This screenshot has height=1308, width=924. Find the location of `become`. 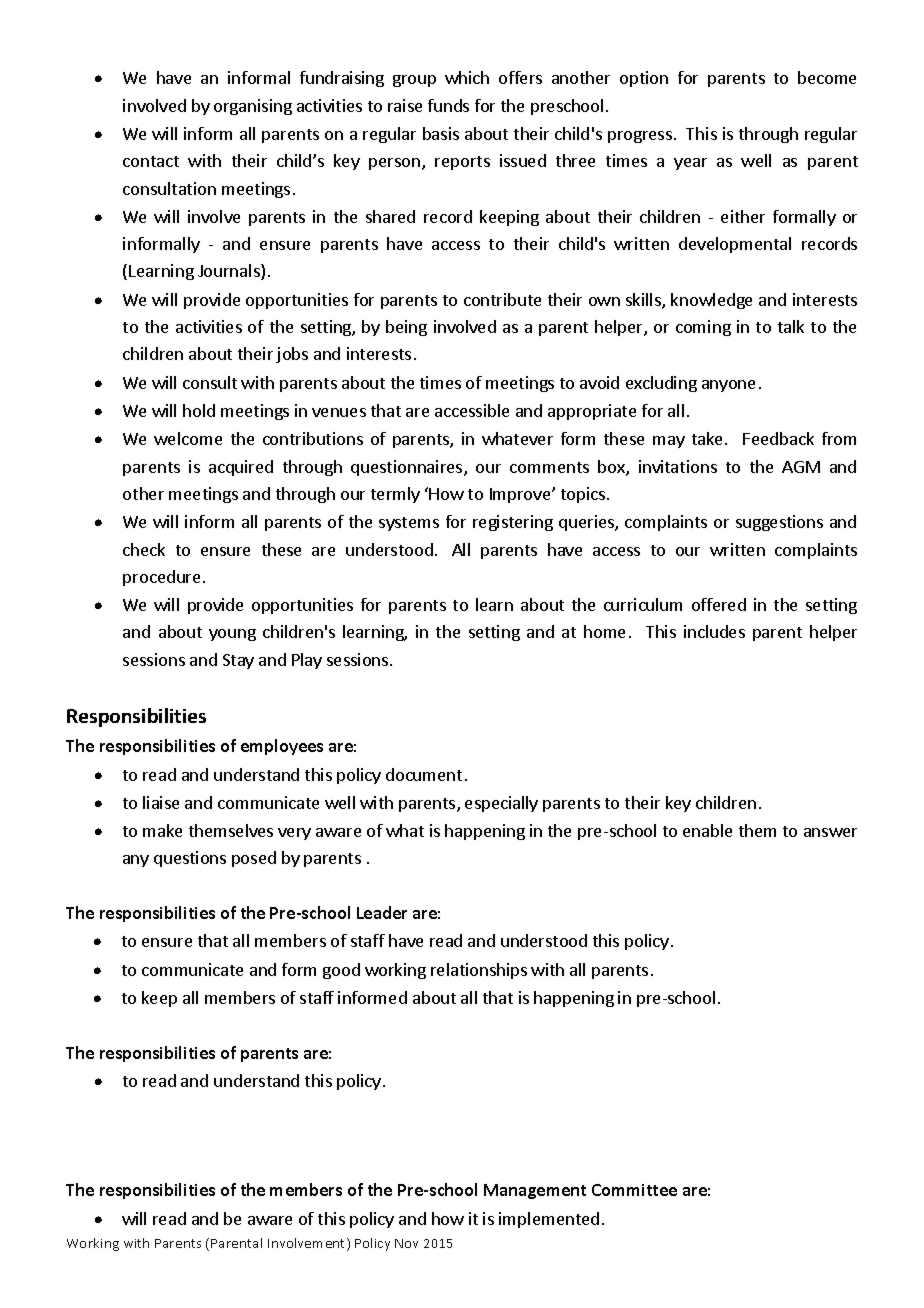

become is located at coordinates (827, 77).
